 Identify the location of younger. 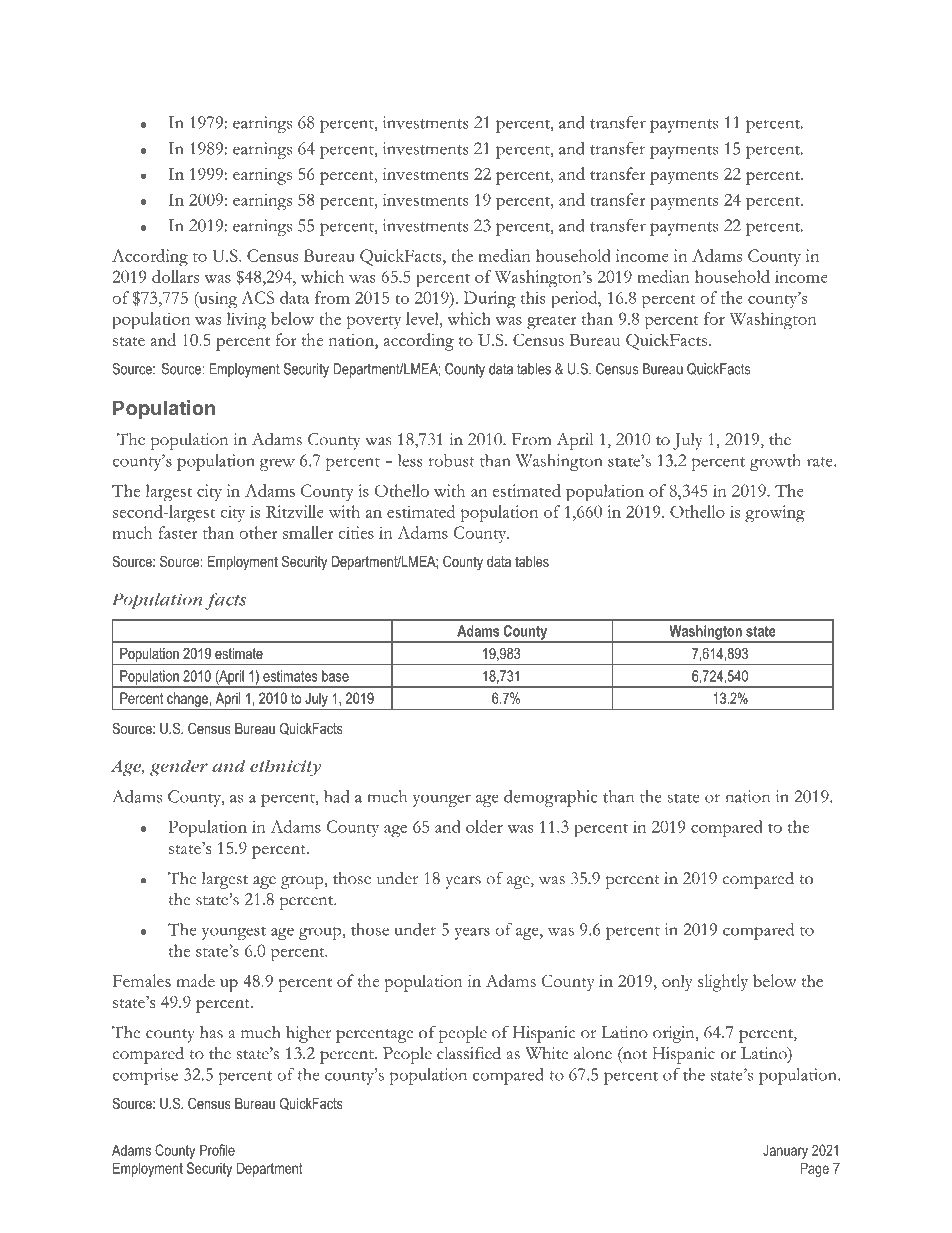
(442, 800).
